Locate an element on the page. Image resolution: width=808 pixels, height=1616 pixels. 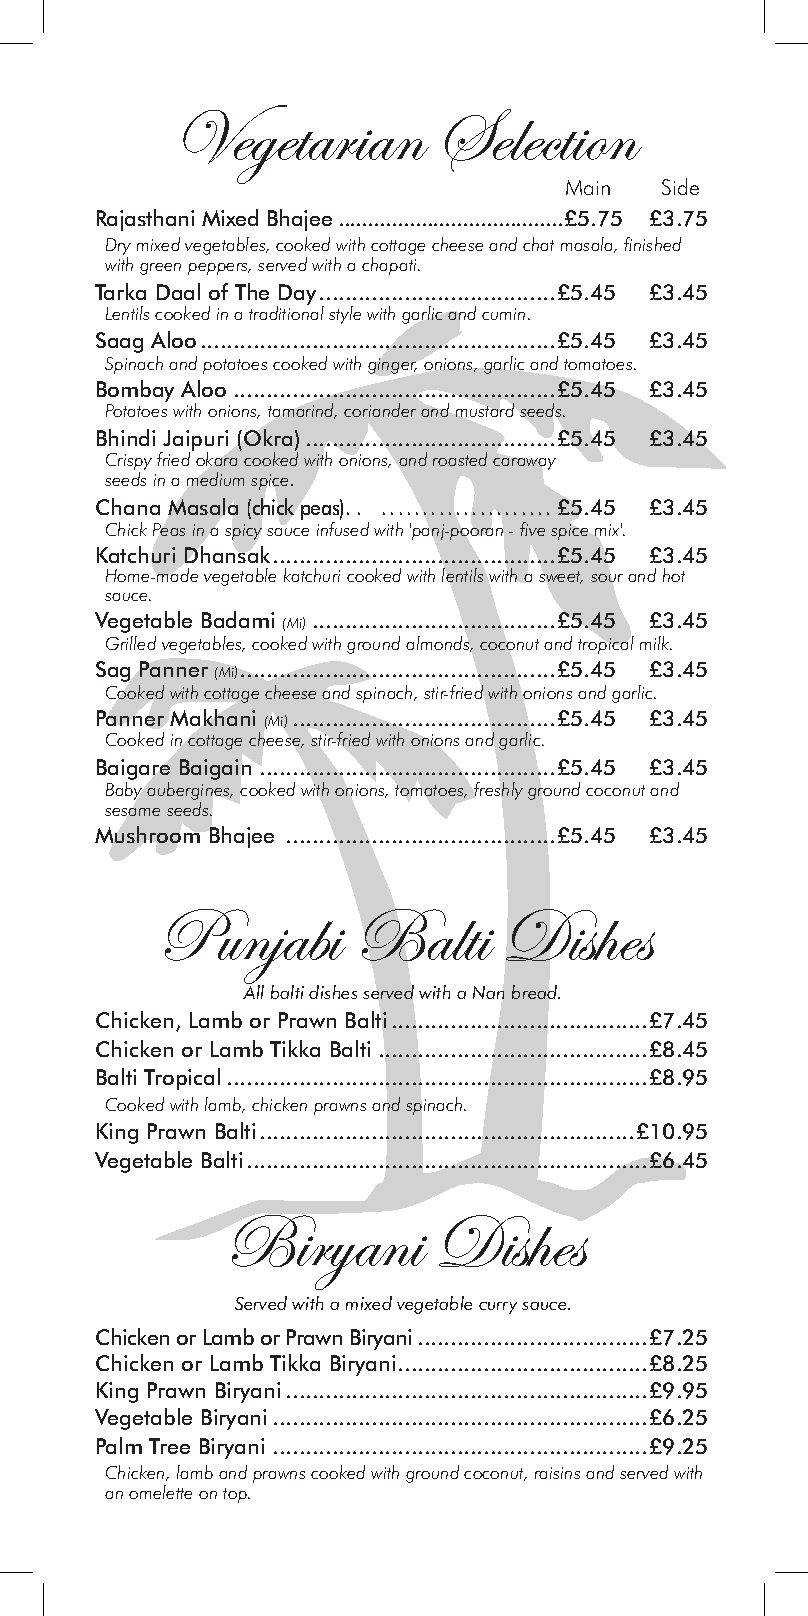
curry is located at coordinates (498, 1308).
